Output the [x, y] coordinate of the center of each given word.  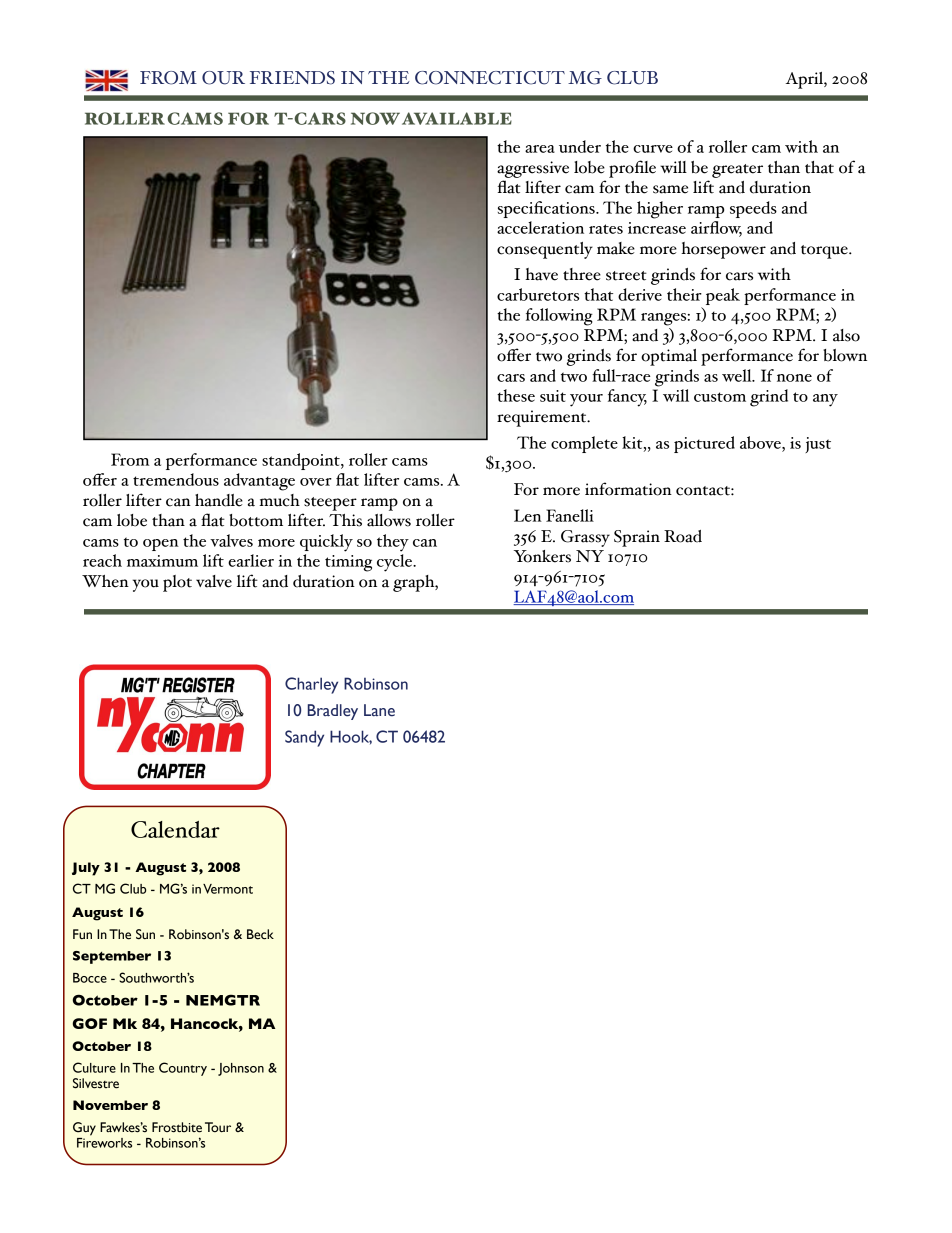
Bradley [333, 712]
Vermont [228, 889]
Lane [379, 710]
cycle [395, 563]
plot [177, 583]
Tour [218, 1127]
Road [683, 536]
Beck [260, 934]
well [738, 375]
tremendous [176, 479]
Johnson [241, 1069]
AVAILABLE [457, 118]
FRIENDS [292, 78]
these [516, 395]
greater [737, 171]
